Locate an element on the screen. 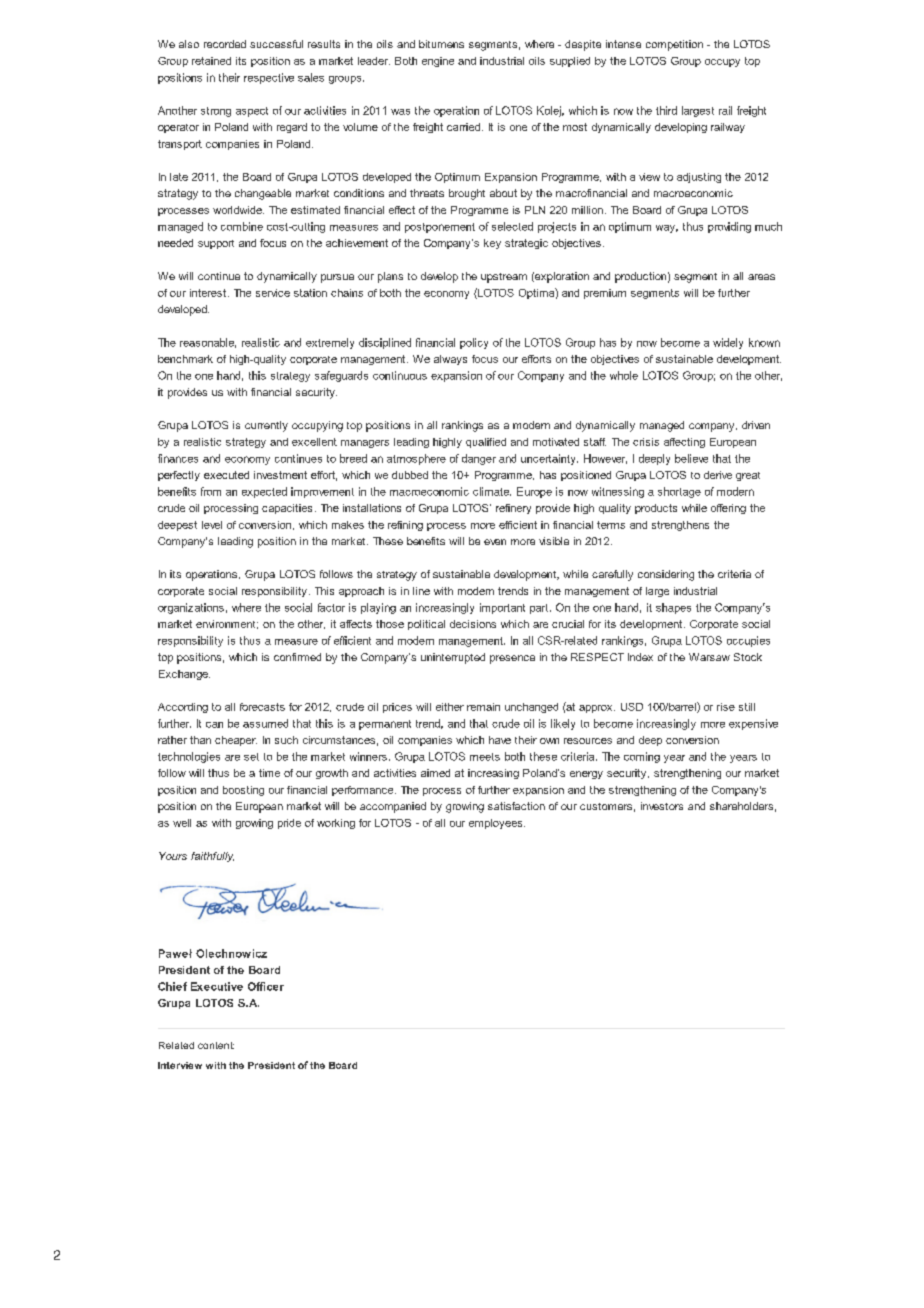 The width and height of the screenshot is (924, 1308). investors is located at coordinates (662, 806).
